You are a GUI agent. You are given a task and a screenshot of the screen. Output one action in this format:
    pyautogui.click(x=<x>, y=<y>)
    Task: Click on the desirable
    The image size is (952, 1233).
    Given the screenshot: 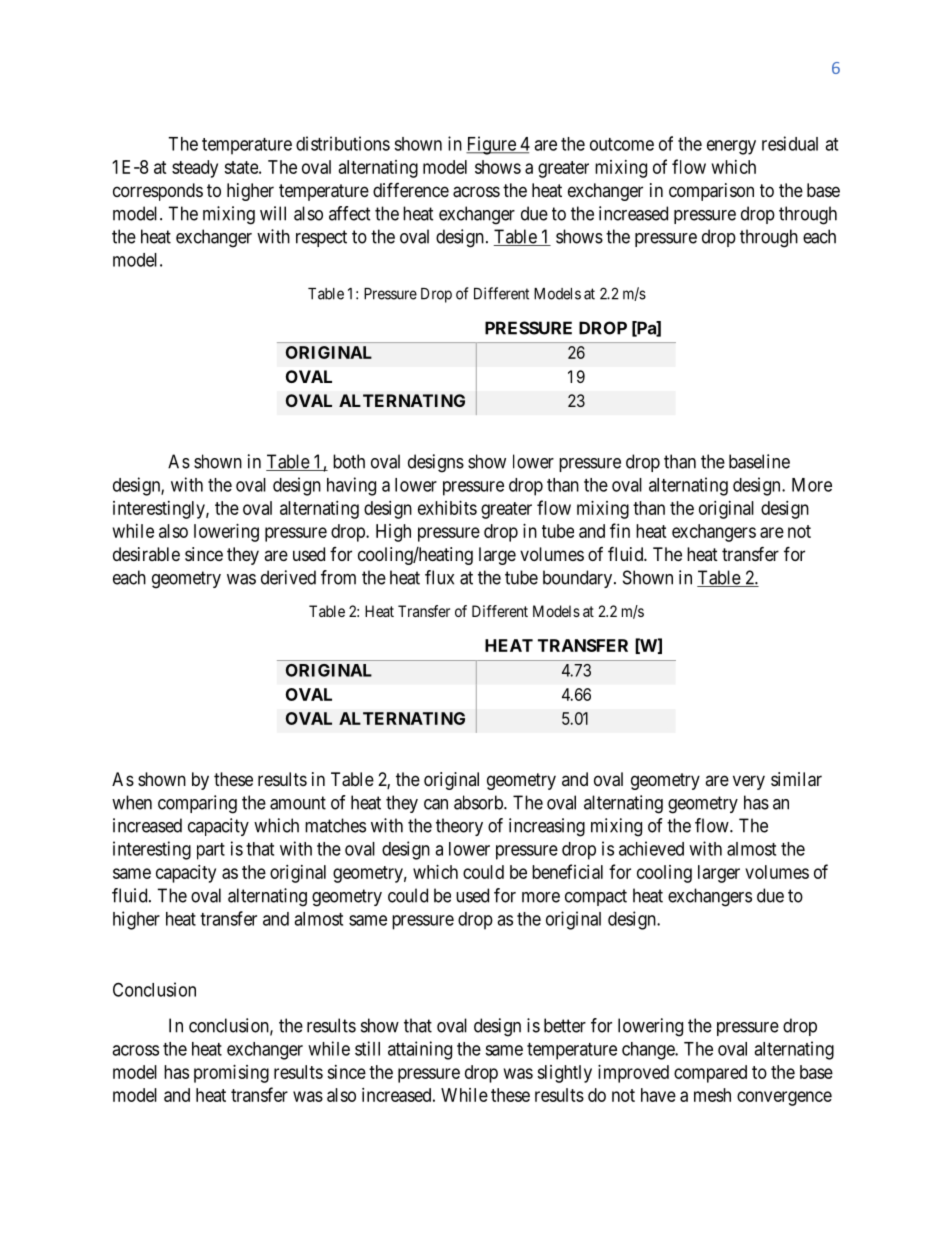 What is the action you would take?
    pyautogui.click(x=146, y=554)
